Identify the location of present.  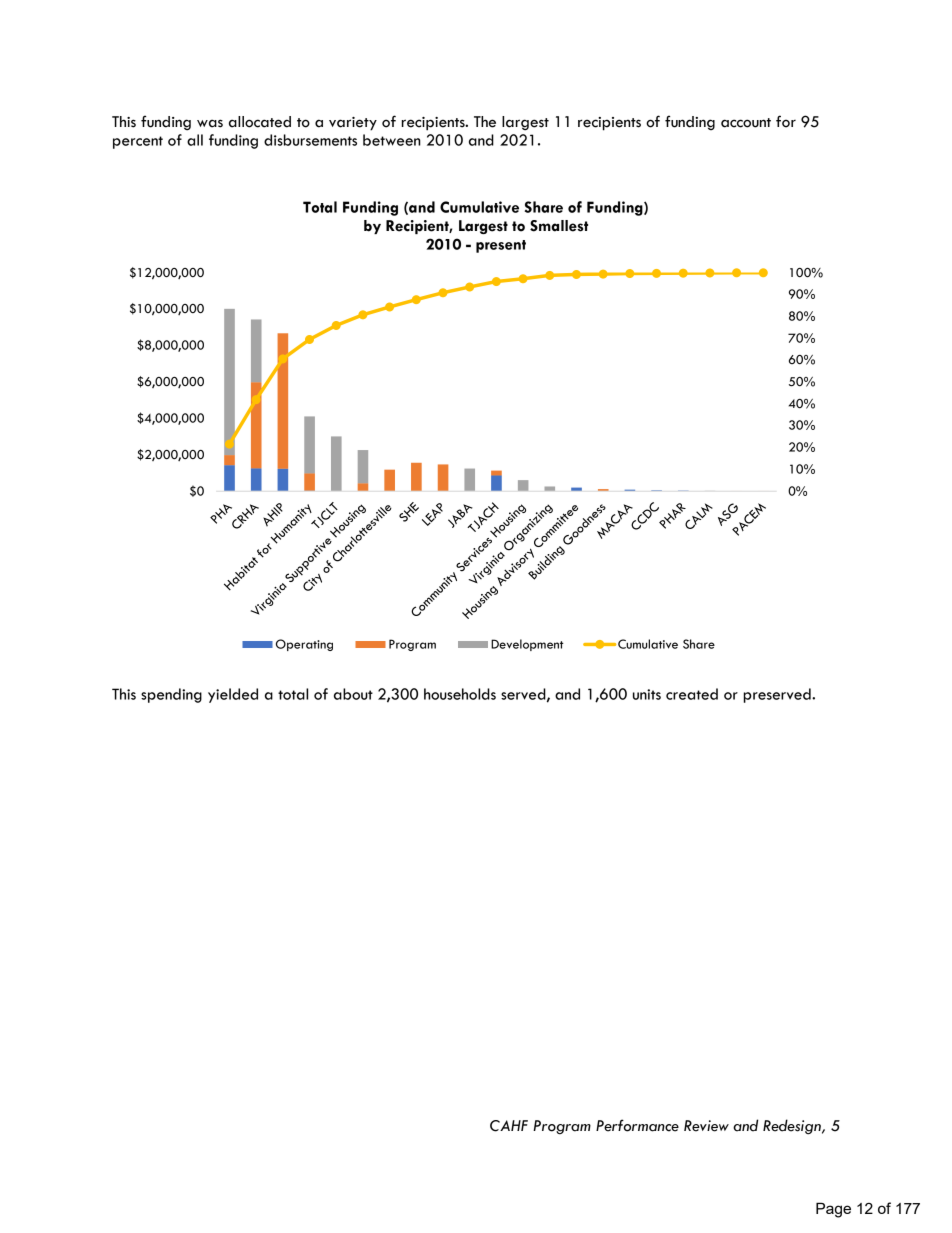
(501, 246).
